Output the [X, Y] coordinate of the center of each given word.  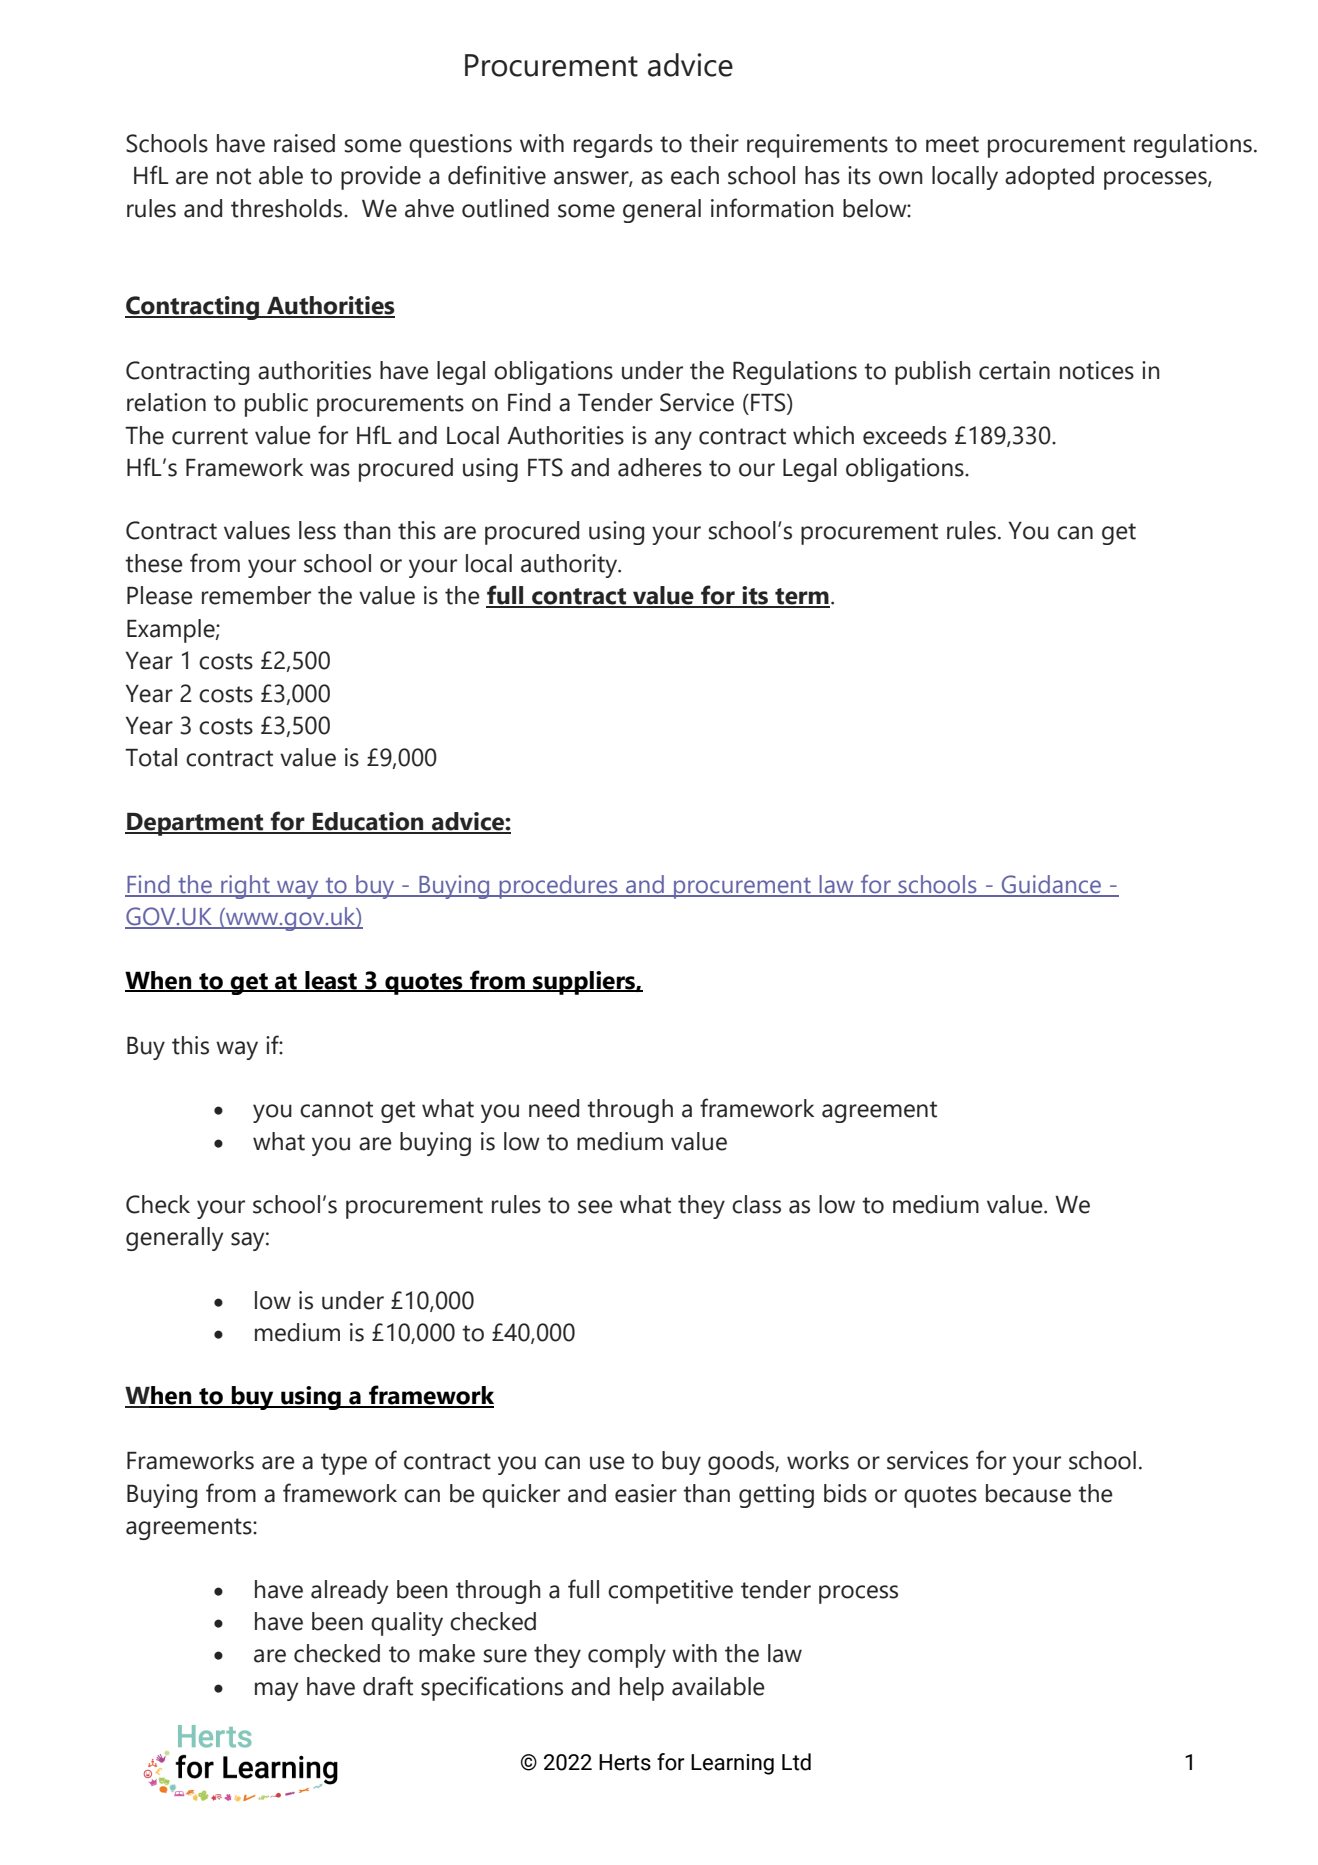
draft [388, 1686]
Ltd [796, 1762]
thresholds [288, 208]
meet [952, 144]
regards [613, 146]
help [642, 1689]
